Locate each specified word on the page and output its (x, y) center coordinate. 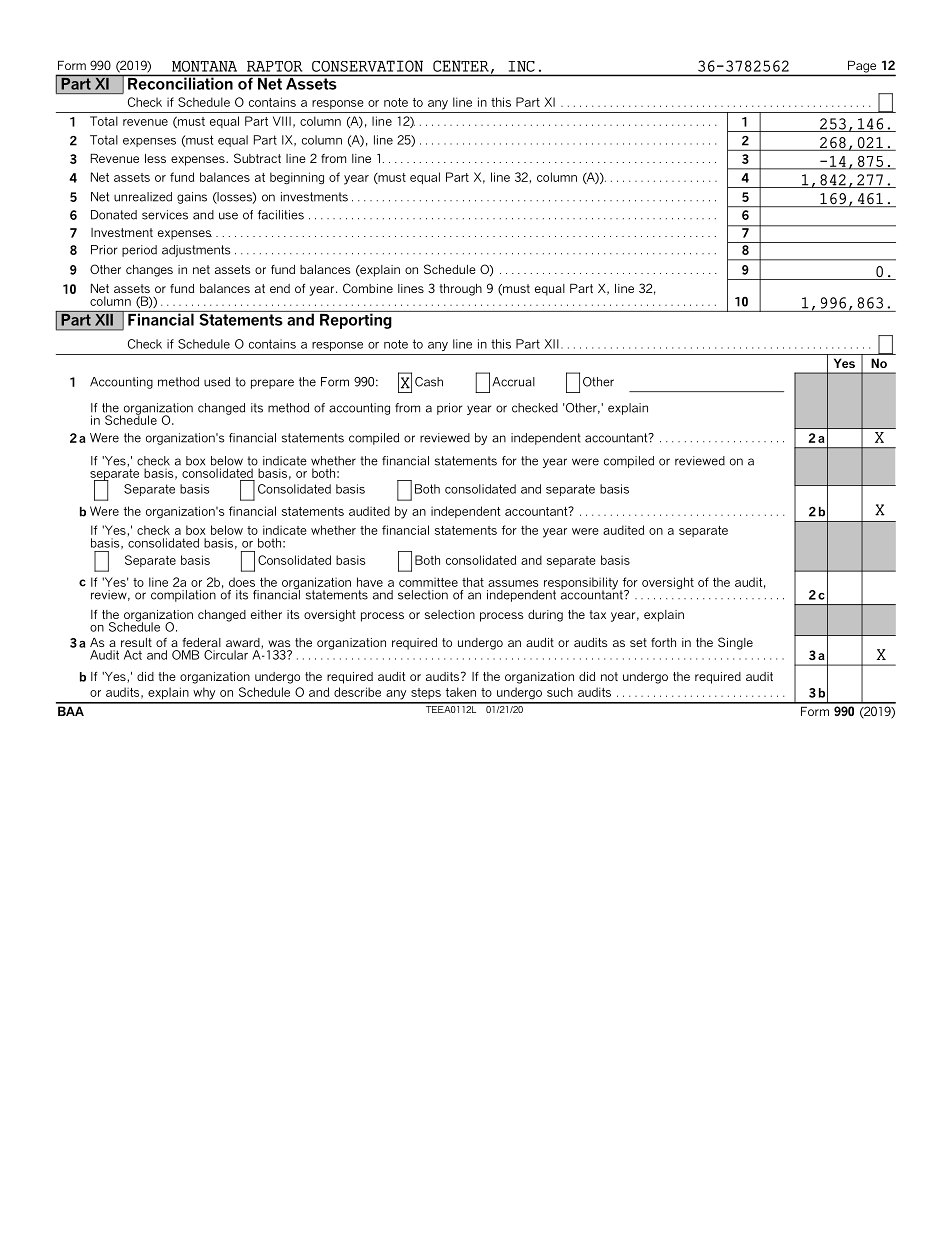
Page (862, 67)
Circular (226, 655)
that (473, 582)
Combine (368, 288)
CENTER (461, 66)
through (460, 290)
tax (597, 614)
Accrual (513, 382)
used (217, 382)
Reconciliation (180, 82)
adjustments (196, 251)
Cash (429, 382)
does (242, 582)
